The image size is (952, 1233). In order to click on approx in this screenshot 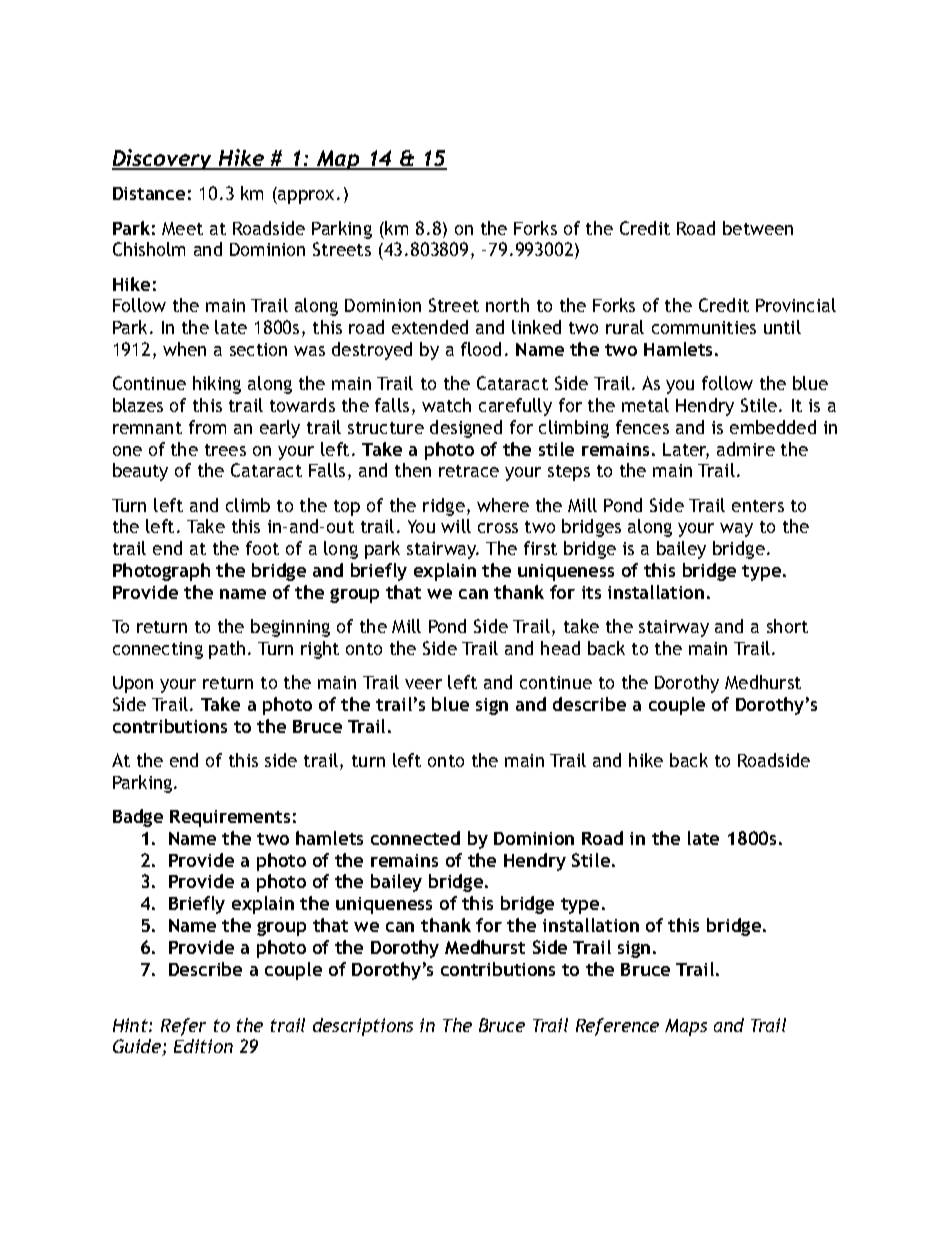, I will do `click(307, 197)`.
